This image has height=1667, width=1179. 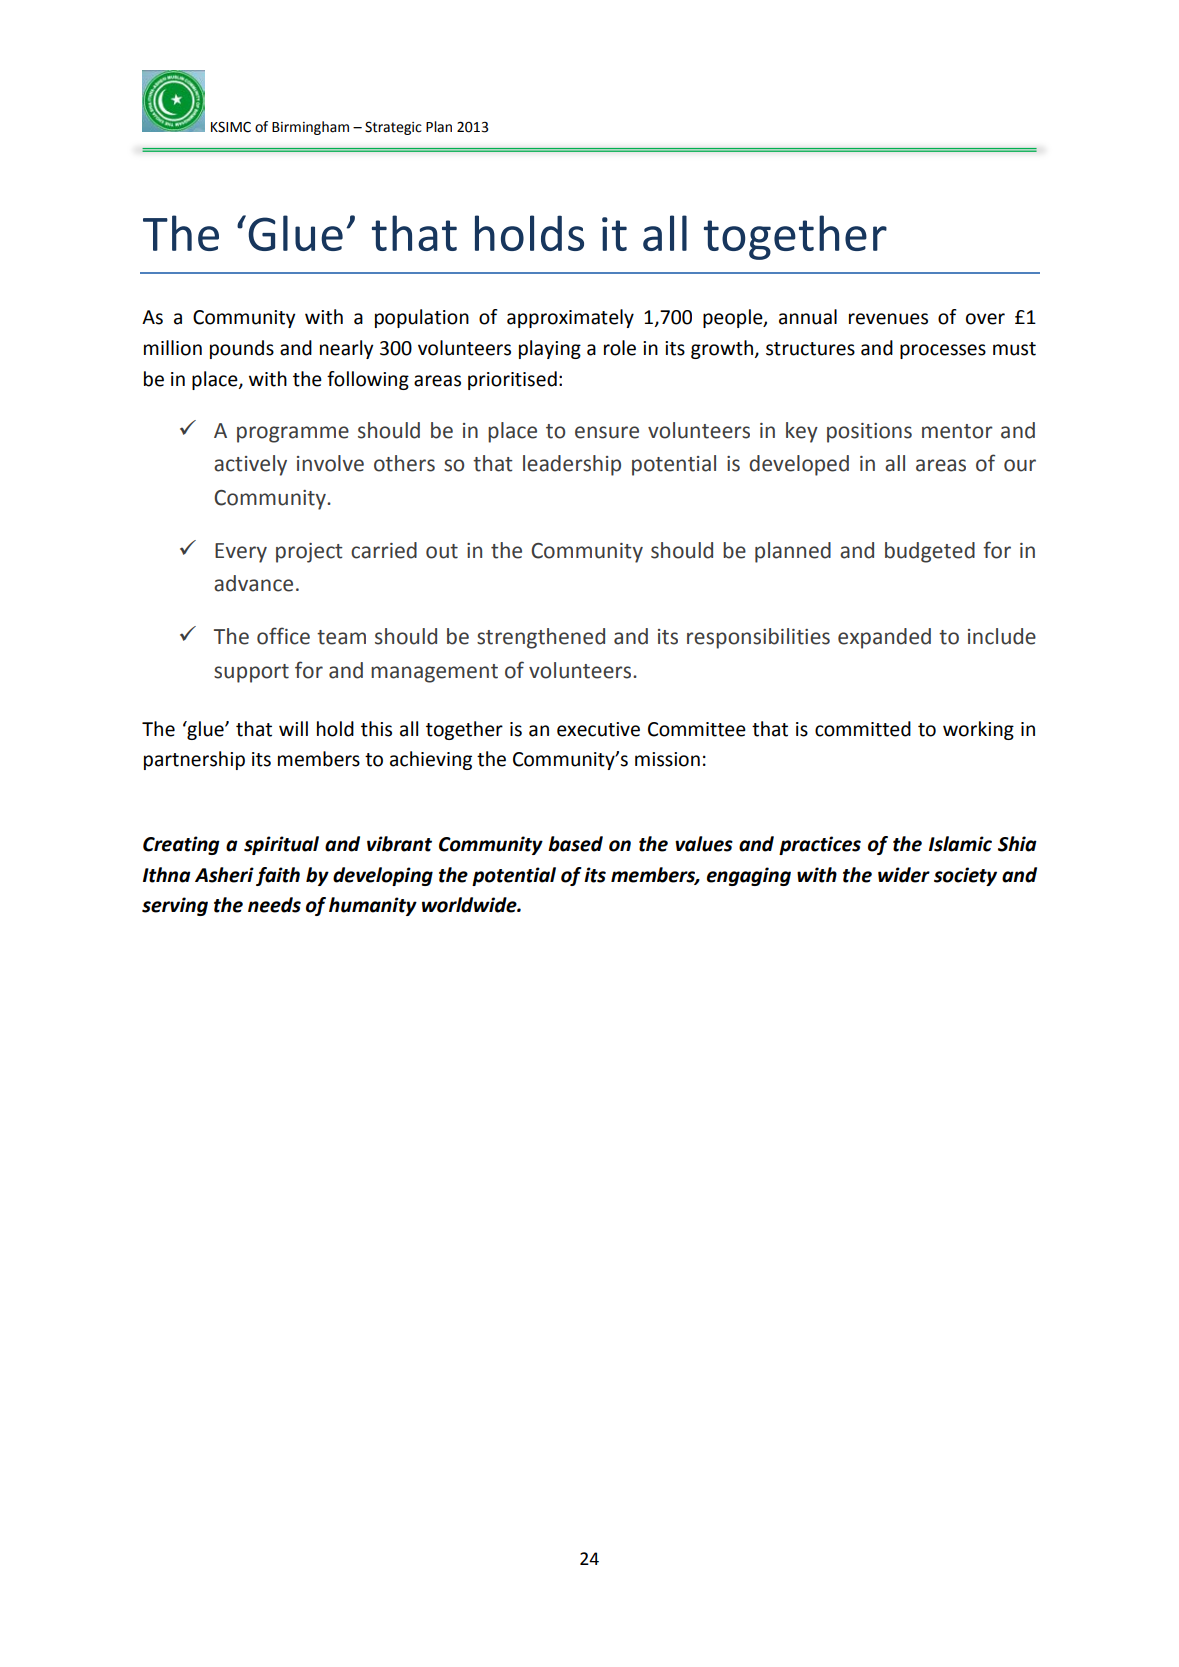 I want to click on mentor, so click(x=957, y=431).
